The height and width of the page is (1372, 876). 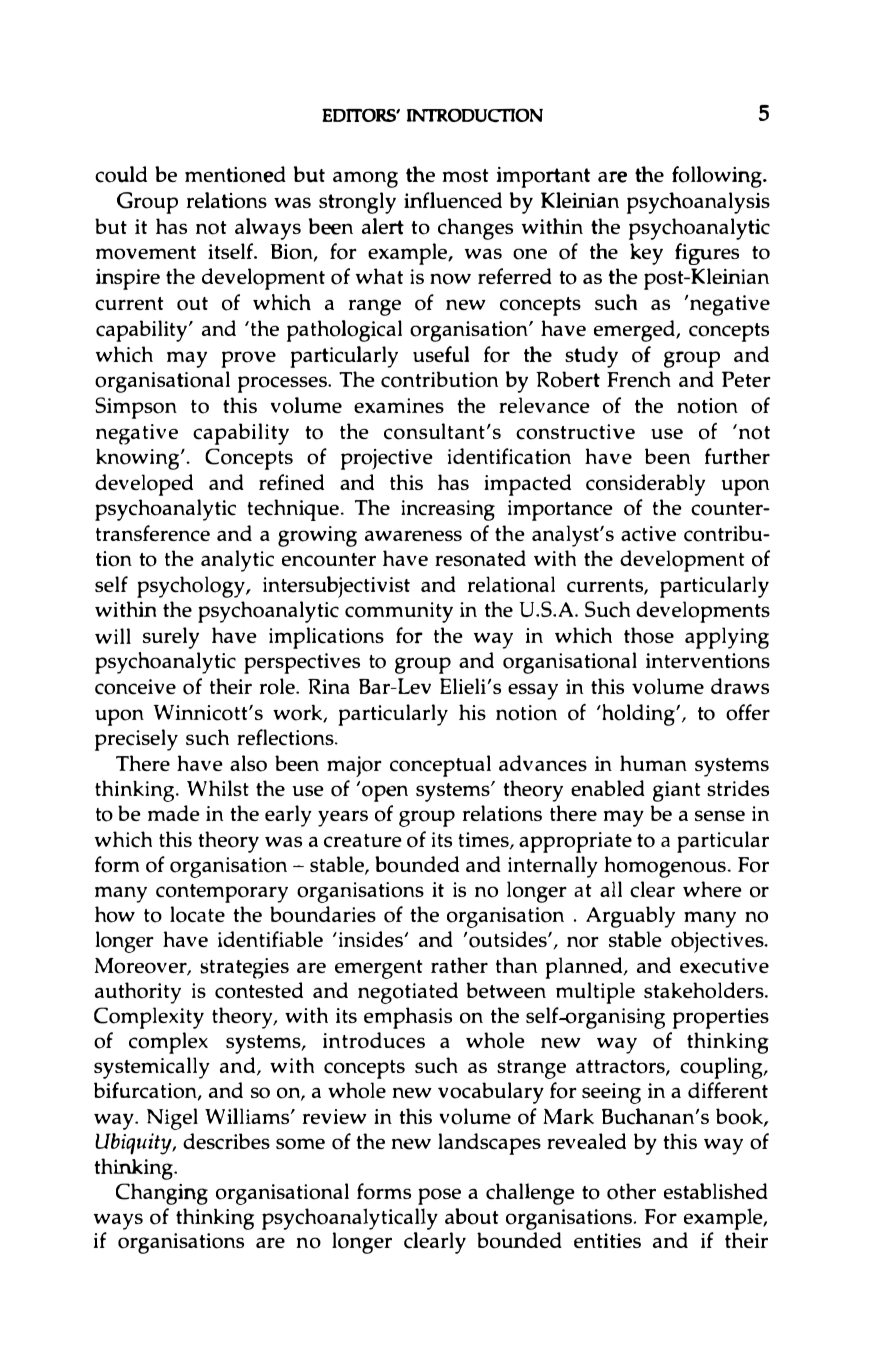 I want to click on movement, so click(x=146, y=253).
